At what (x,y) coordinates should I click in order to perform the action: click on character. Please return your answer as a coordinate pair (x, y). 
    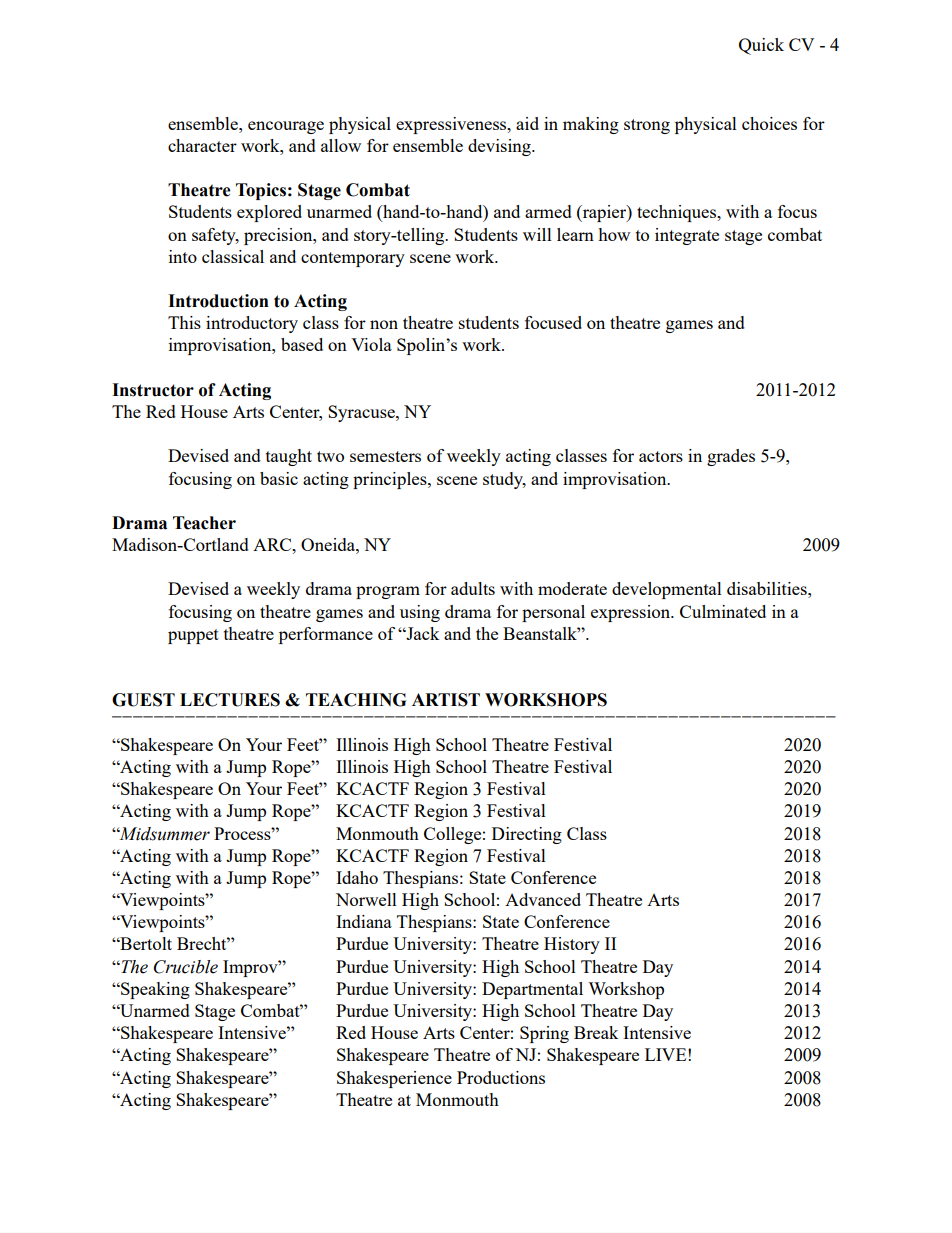
    Looking at the image, I should click on (202, 145).
